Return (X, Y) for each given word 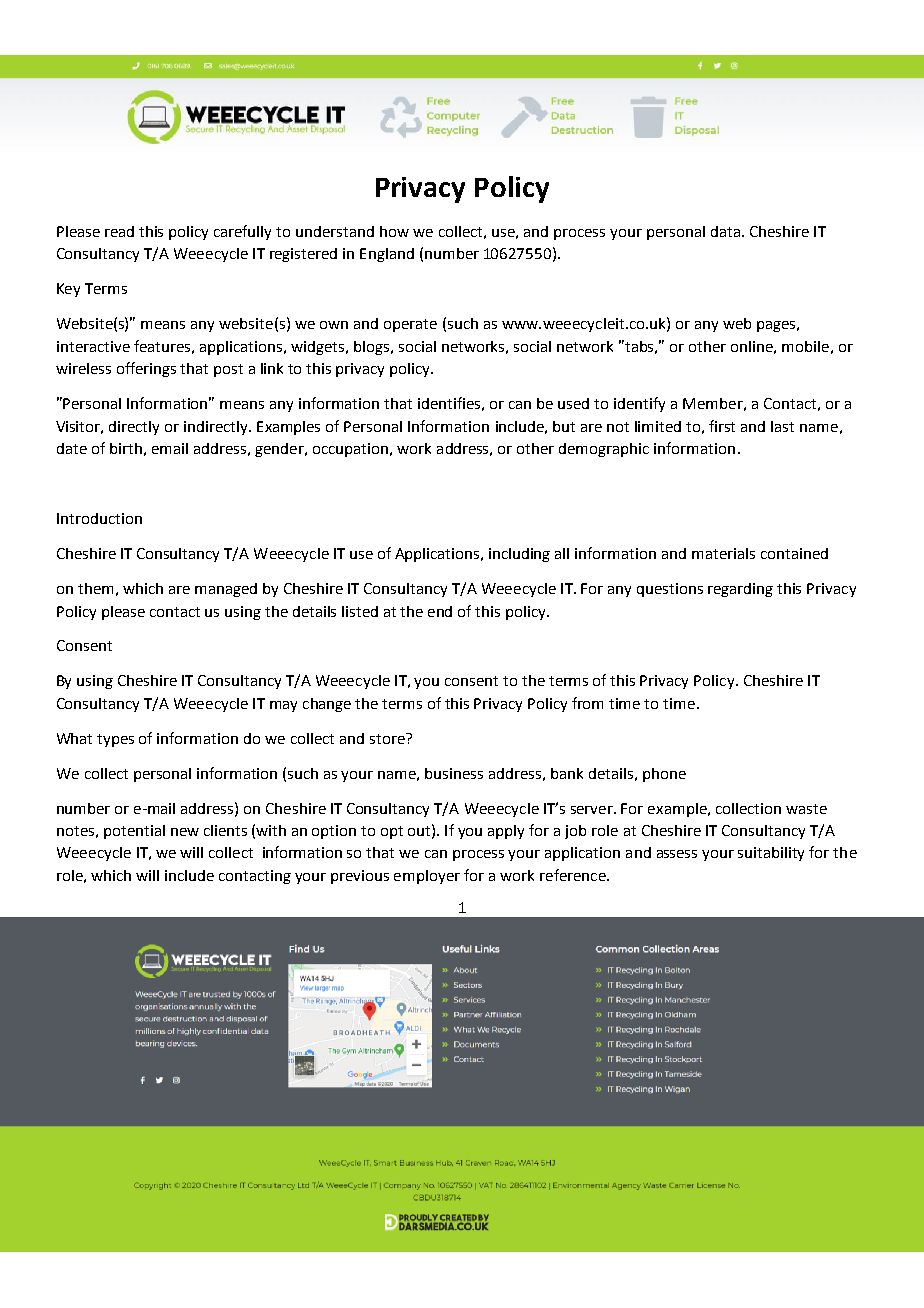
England (387, 255)
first (722, 426)
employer (427, 877)
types (115, 740)
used (573, 403)
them (95, 588)
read (119, 231)
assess (677, 854)
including (519, 555)
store (388, 738)
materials (723, 553)
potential (134, 832)
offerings (146, 369)
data (725, 231)
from (587, 703)
